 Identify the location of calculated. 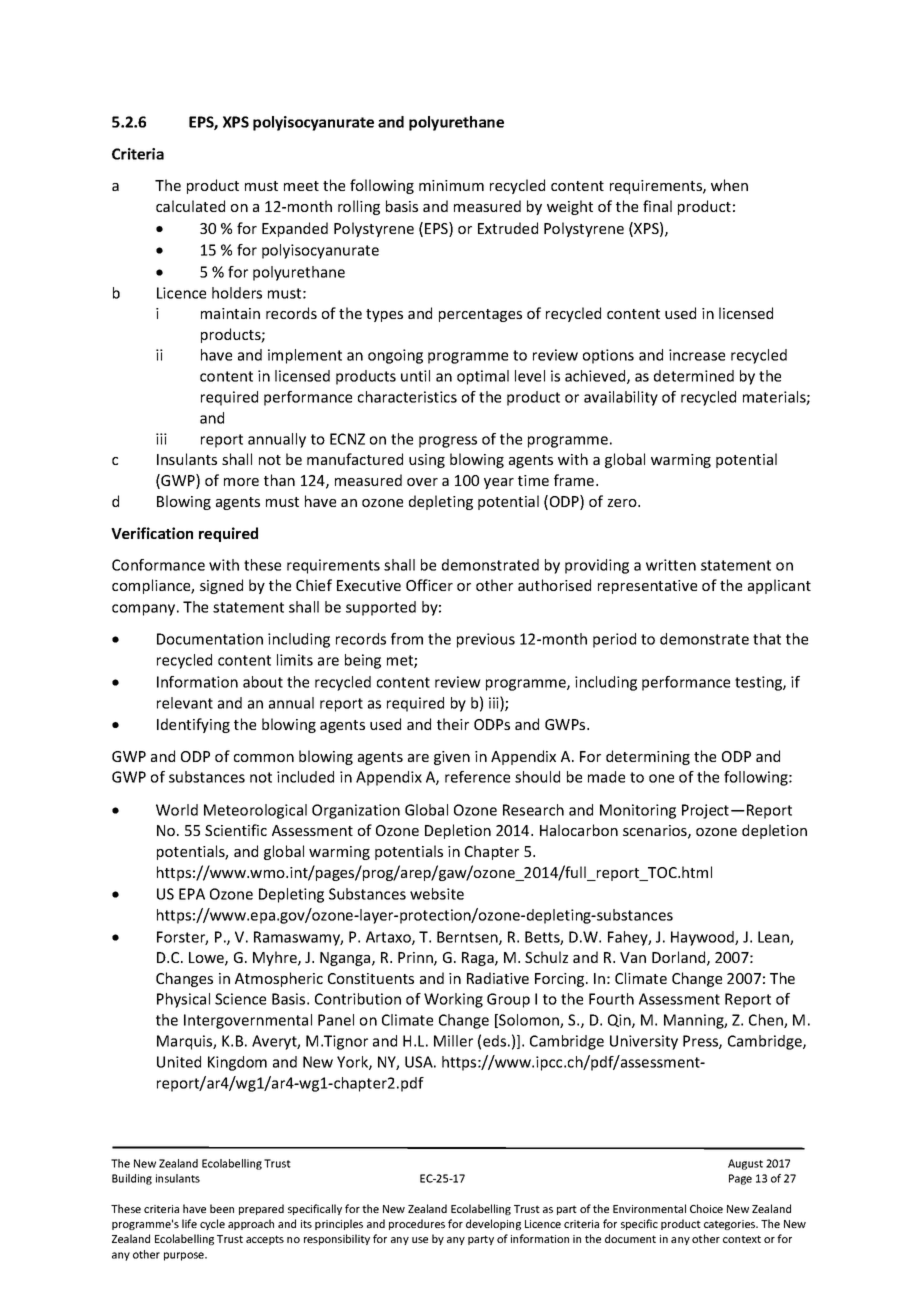
(190, 206).
